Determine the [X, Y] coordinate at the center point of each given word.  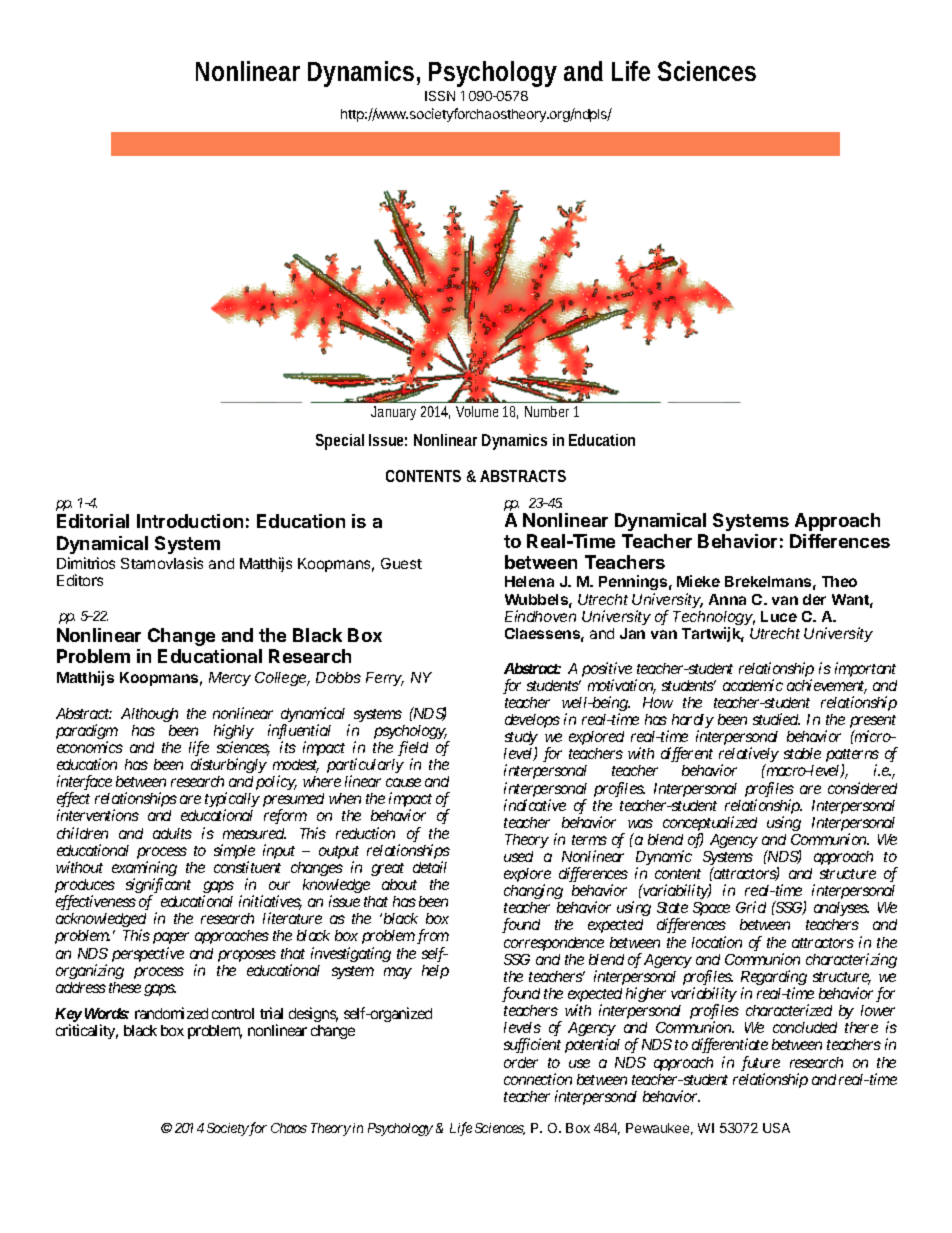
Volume [477, 411]
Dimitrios [86, 563]
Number [547, 411]
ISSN [440, 96]
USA [776, 1128]
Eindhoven [540, 616]
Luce [779, 616]
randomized [171, 1013]
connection [538, 1079]
